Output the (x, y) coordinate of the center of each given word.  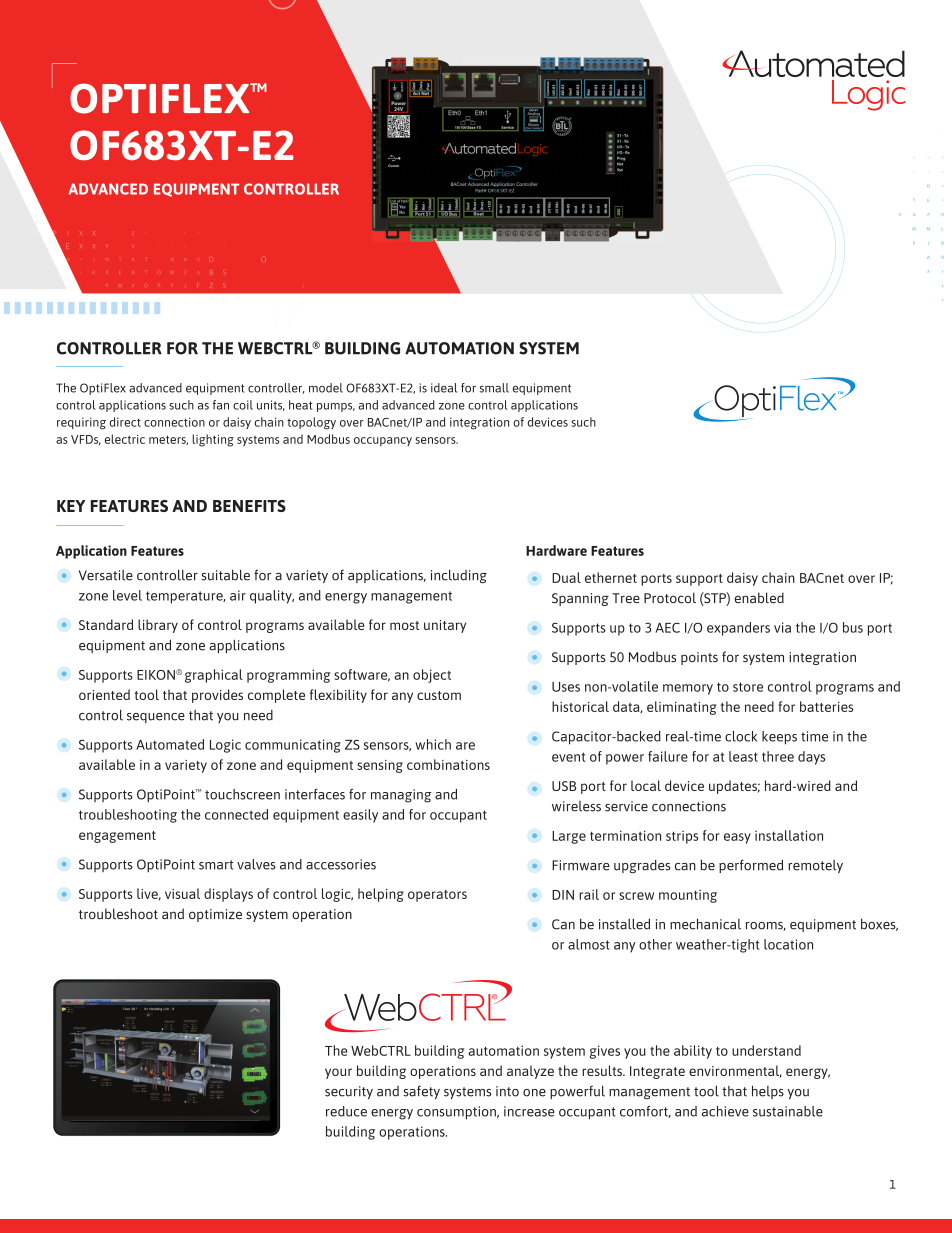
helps (768, 1092)
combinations (448, 764)
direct (125, 422)
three (778, 756)
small (494, 388)
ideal (444, 388)
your (338, 1073)
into (507, 1091)
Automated (170, 744)
